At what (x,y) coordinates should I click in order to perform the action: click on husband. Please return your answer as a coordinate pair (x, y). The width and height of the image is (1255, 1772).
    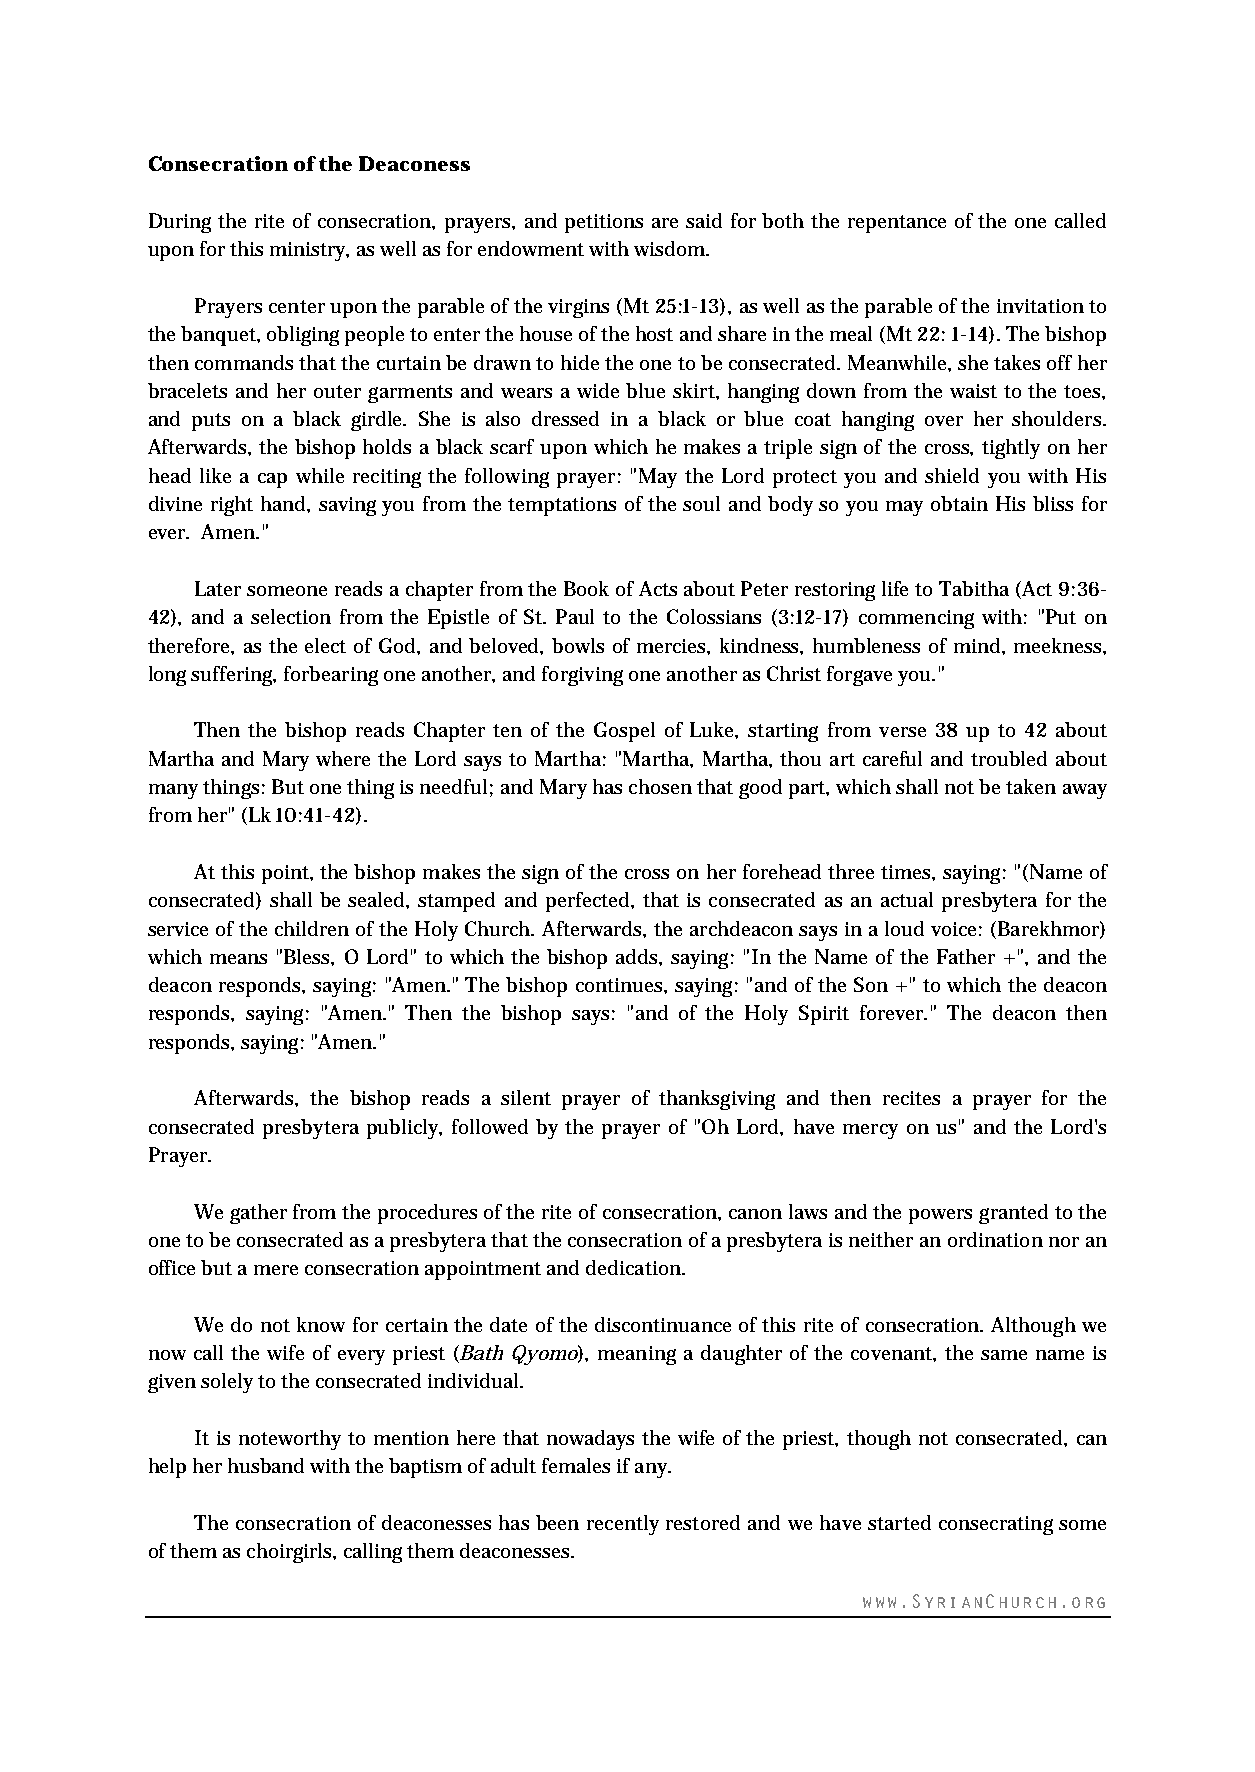
    Looking at the image, I should click on (266, 1465).
